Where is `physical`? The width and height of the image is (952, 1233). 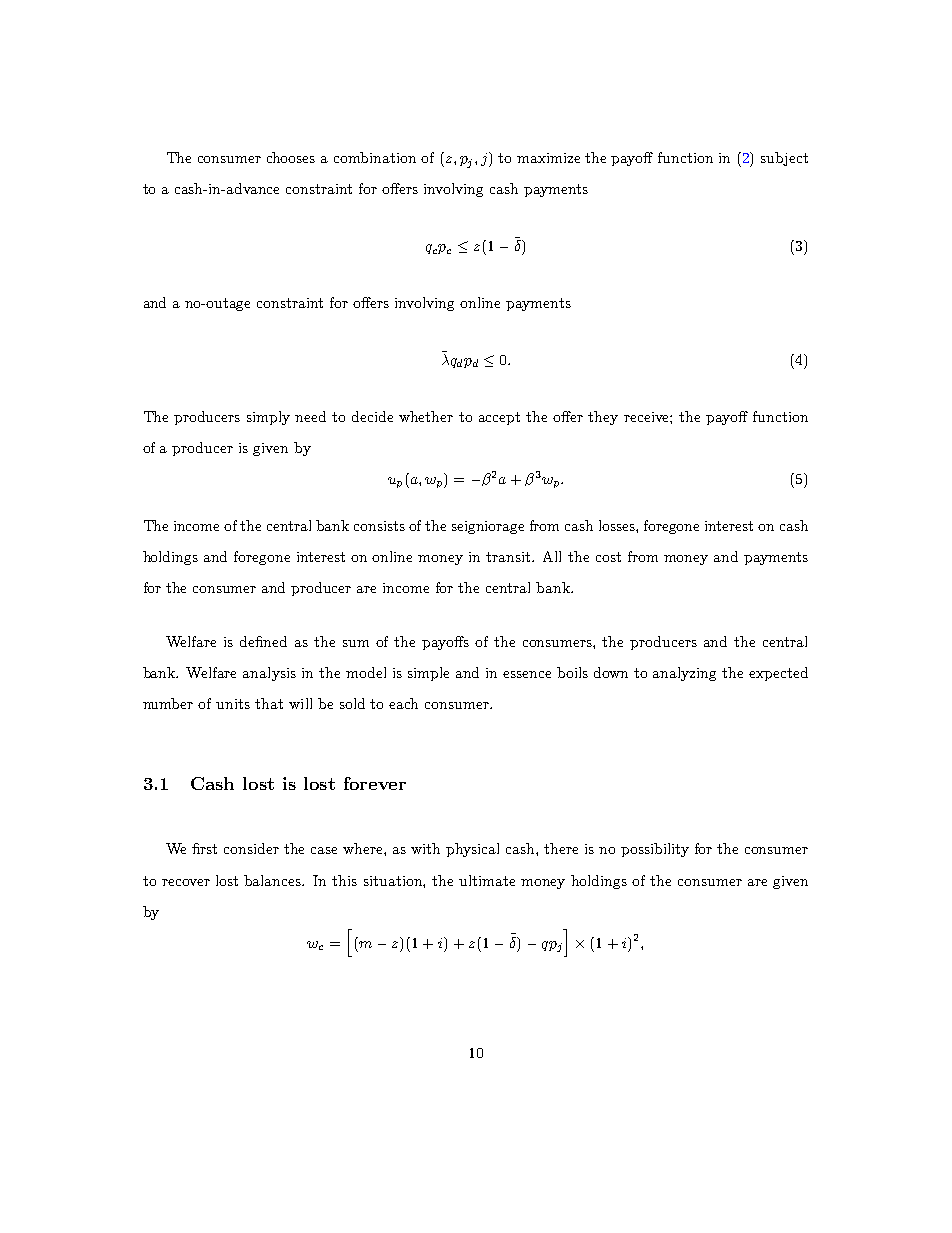 physical is located at coordinates (472, 850).
